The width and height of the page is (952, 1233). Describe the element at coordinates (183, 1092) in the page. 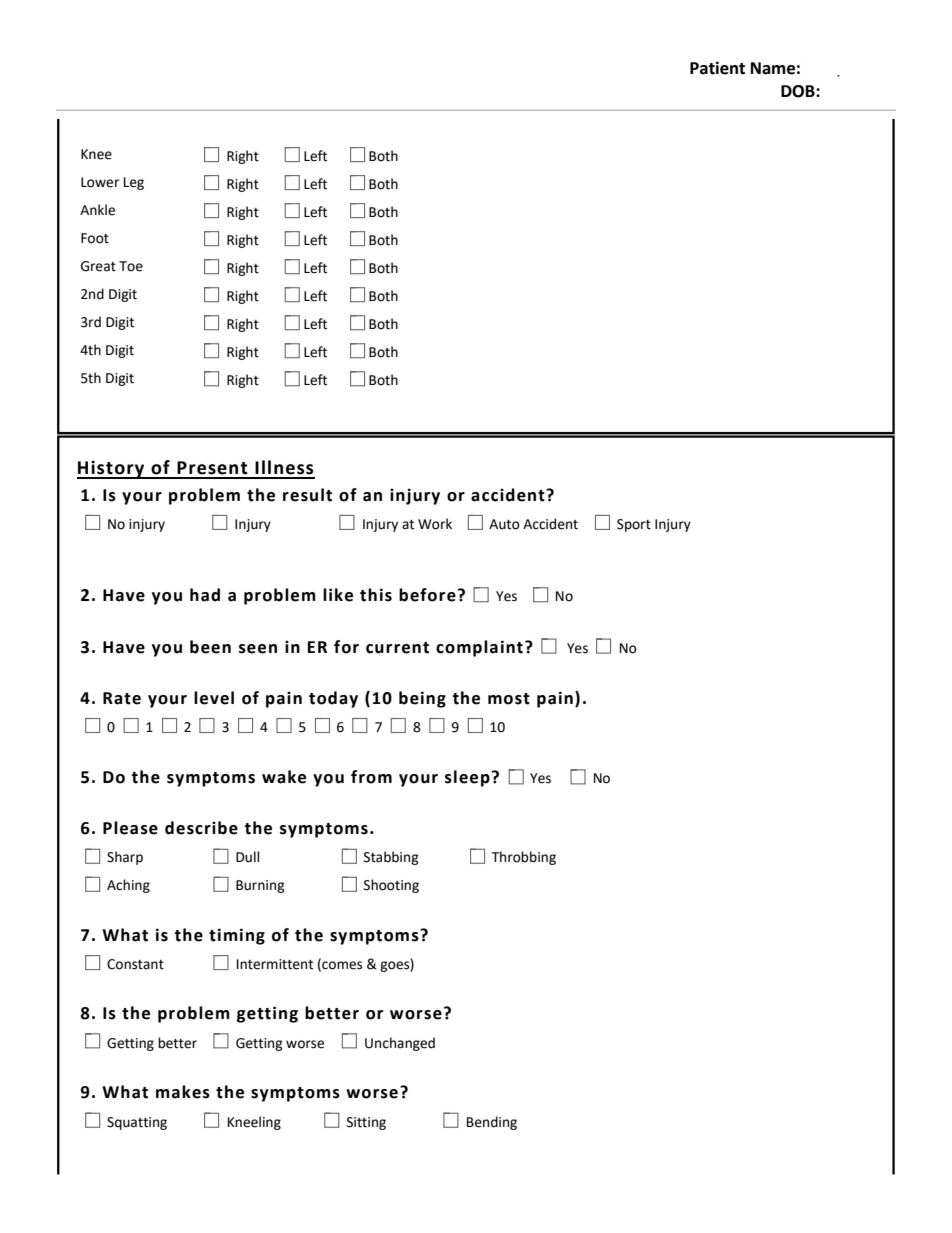

I see `makes` at that location.
